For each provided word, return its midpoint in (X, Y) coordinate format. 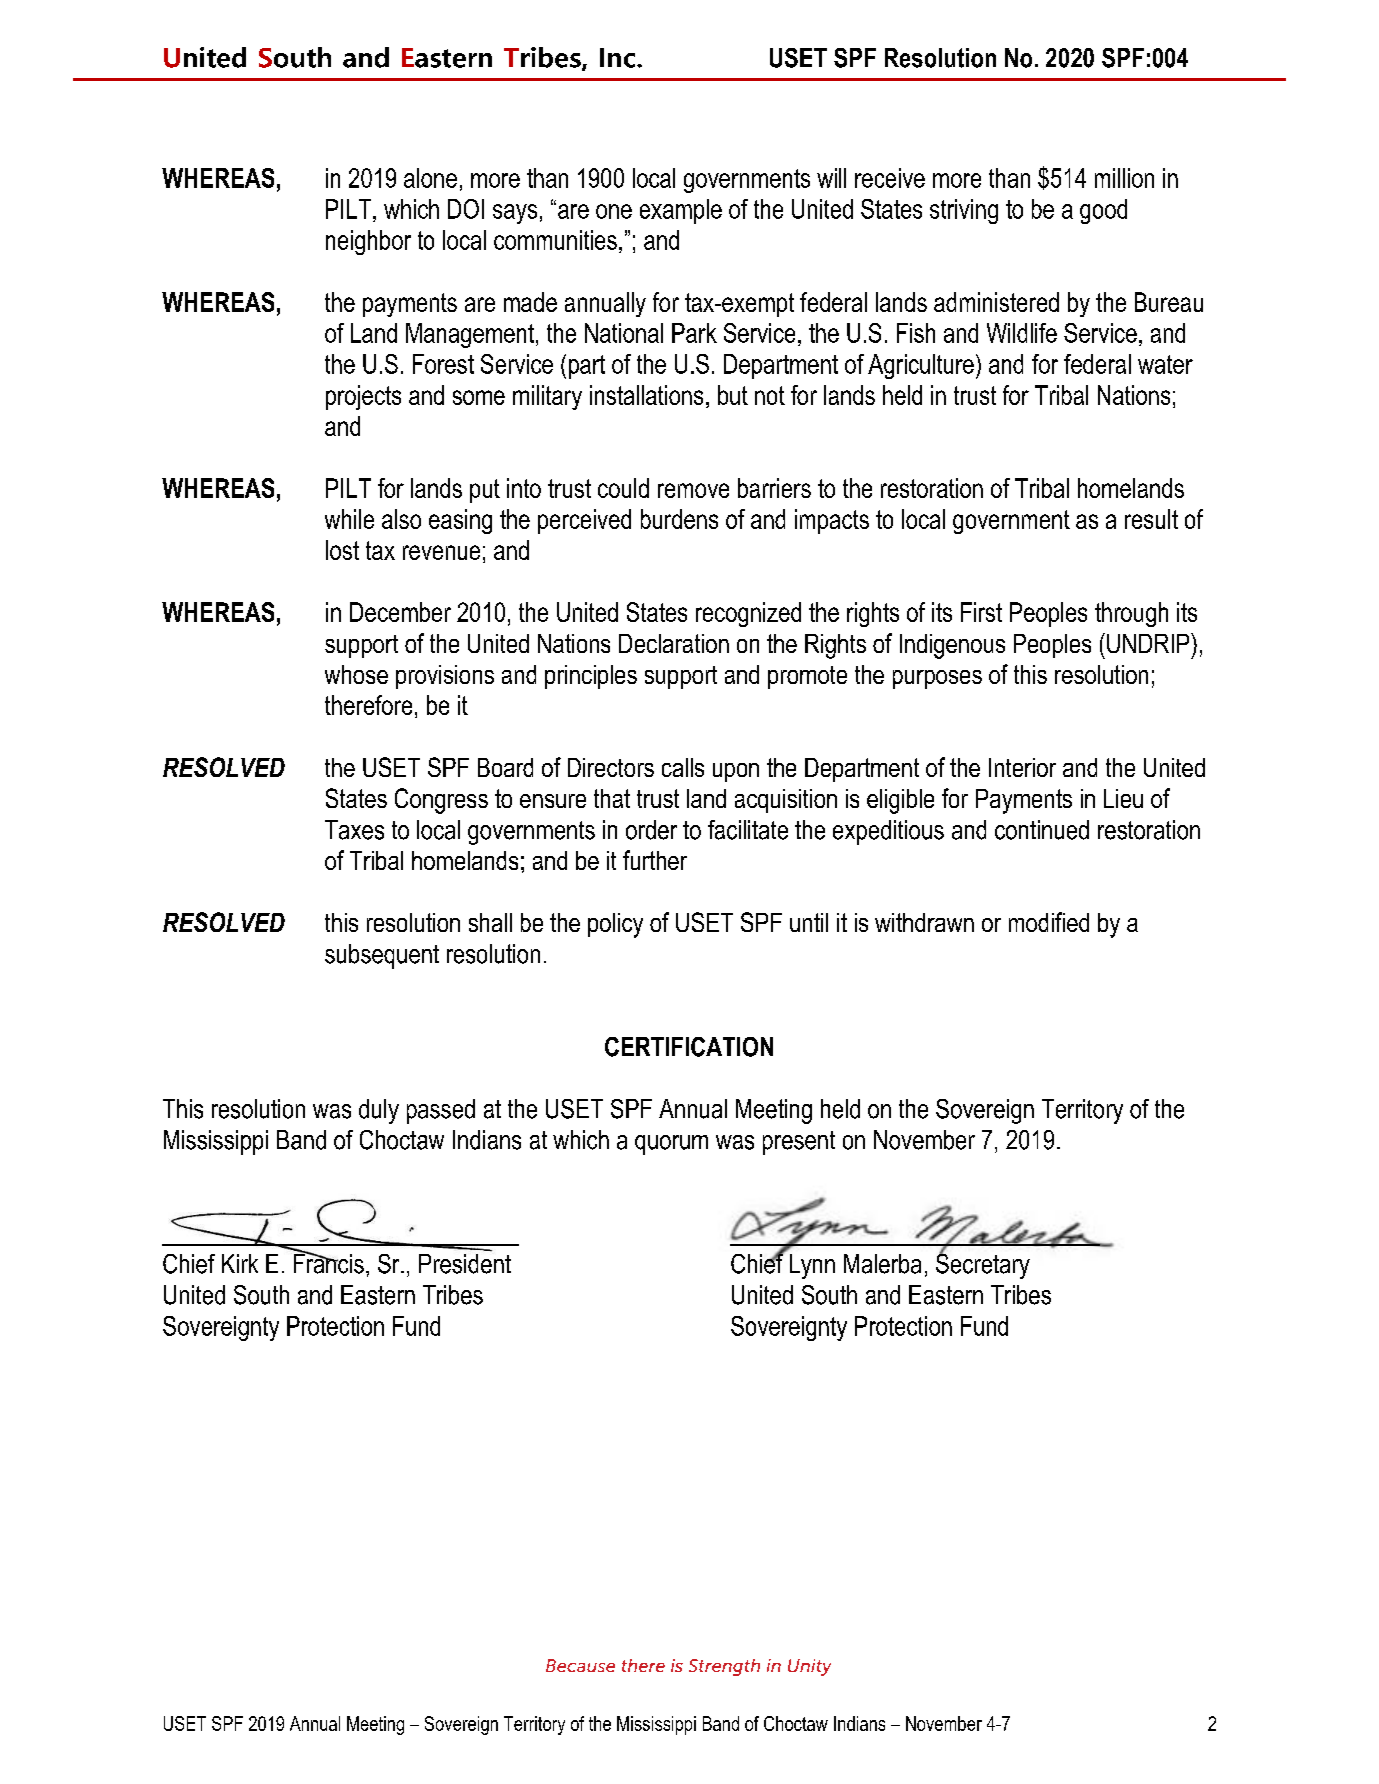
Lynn (812, 1266)
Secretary (983, 1265)
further (655, 860)
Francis (329, 1262)
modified (1049, 922)
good (1103, 211)
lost (342, 550)
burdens (679, 519)
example (681, 211)
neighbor (368, 242)
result (1151, 519)
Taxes (354, 830)
